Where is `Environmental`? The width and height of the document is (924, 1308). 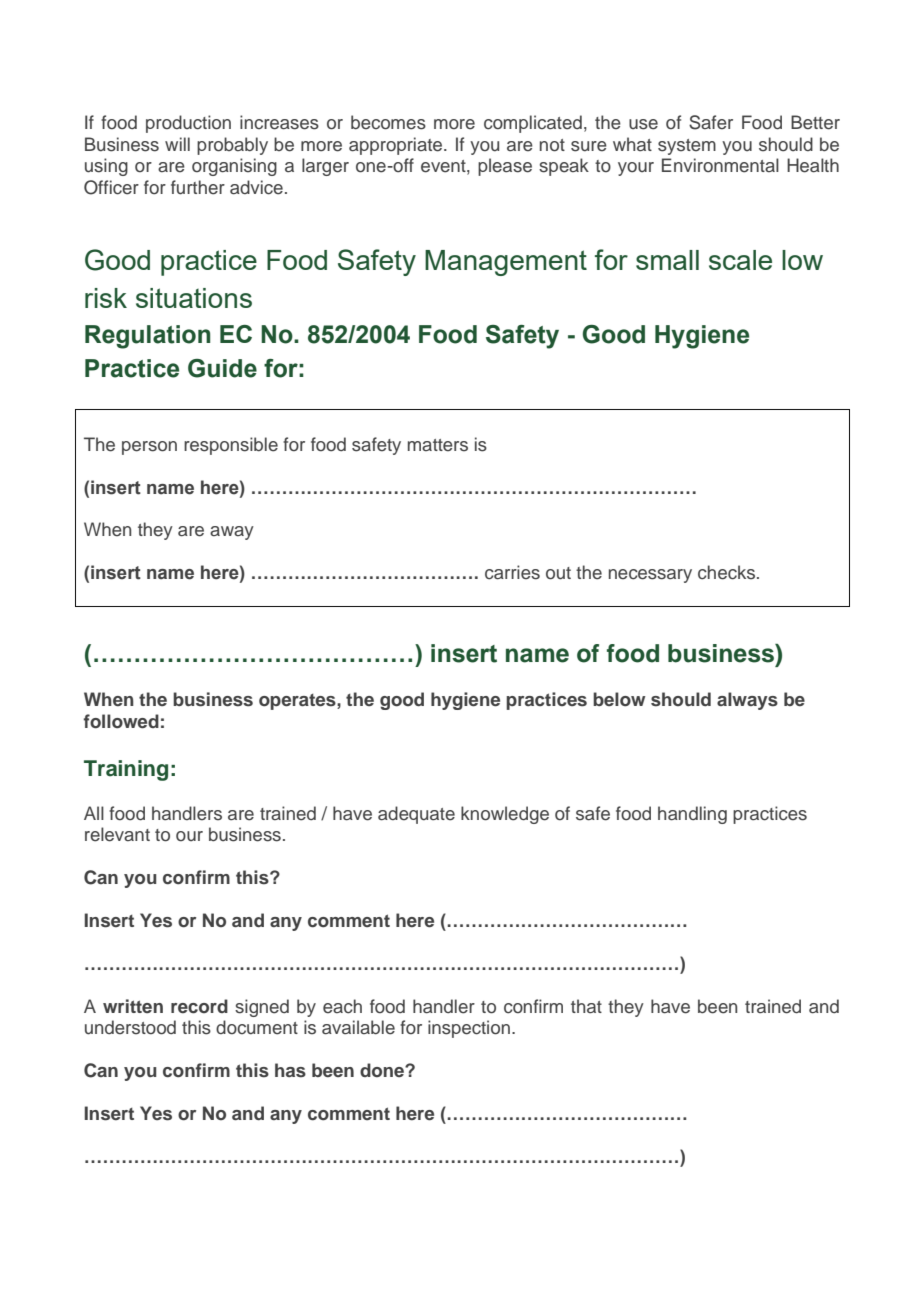 Environmental is located at coordinates (720, 165).
